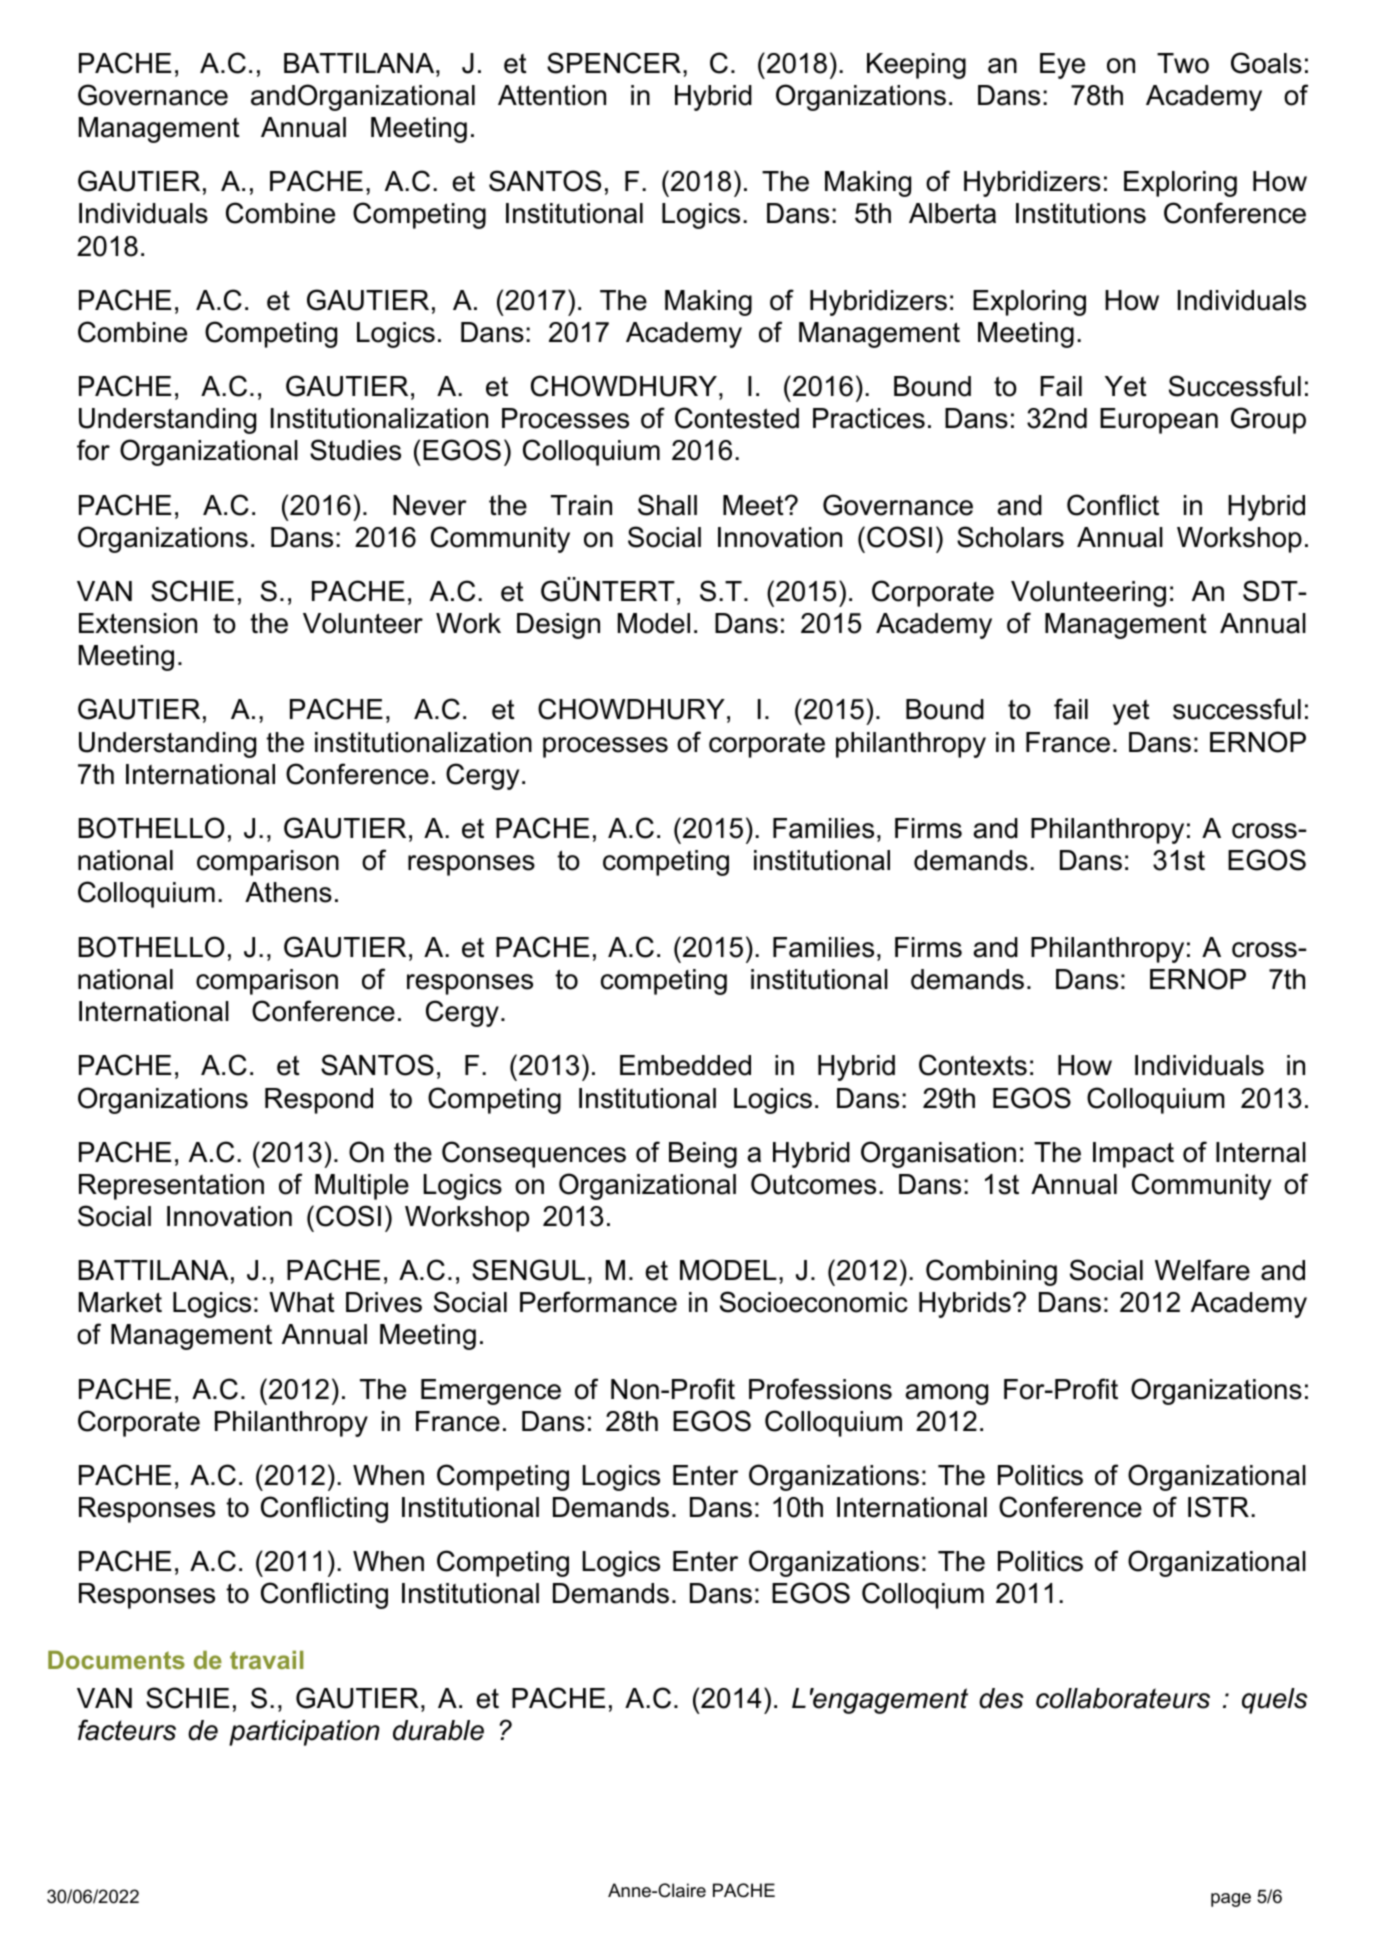 This document has width=1384, height=1959. What do you see at coordinates (552, 95) in the document?
I see `Attention` at bounding box center [552, 95].
